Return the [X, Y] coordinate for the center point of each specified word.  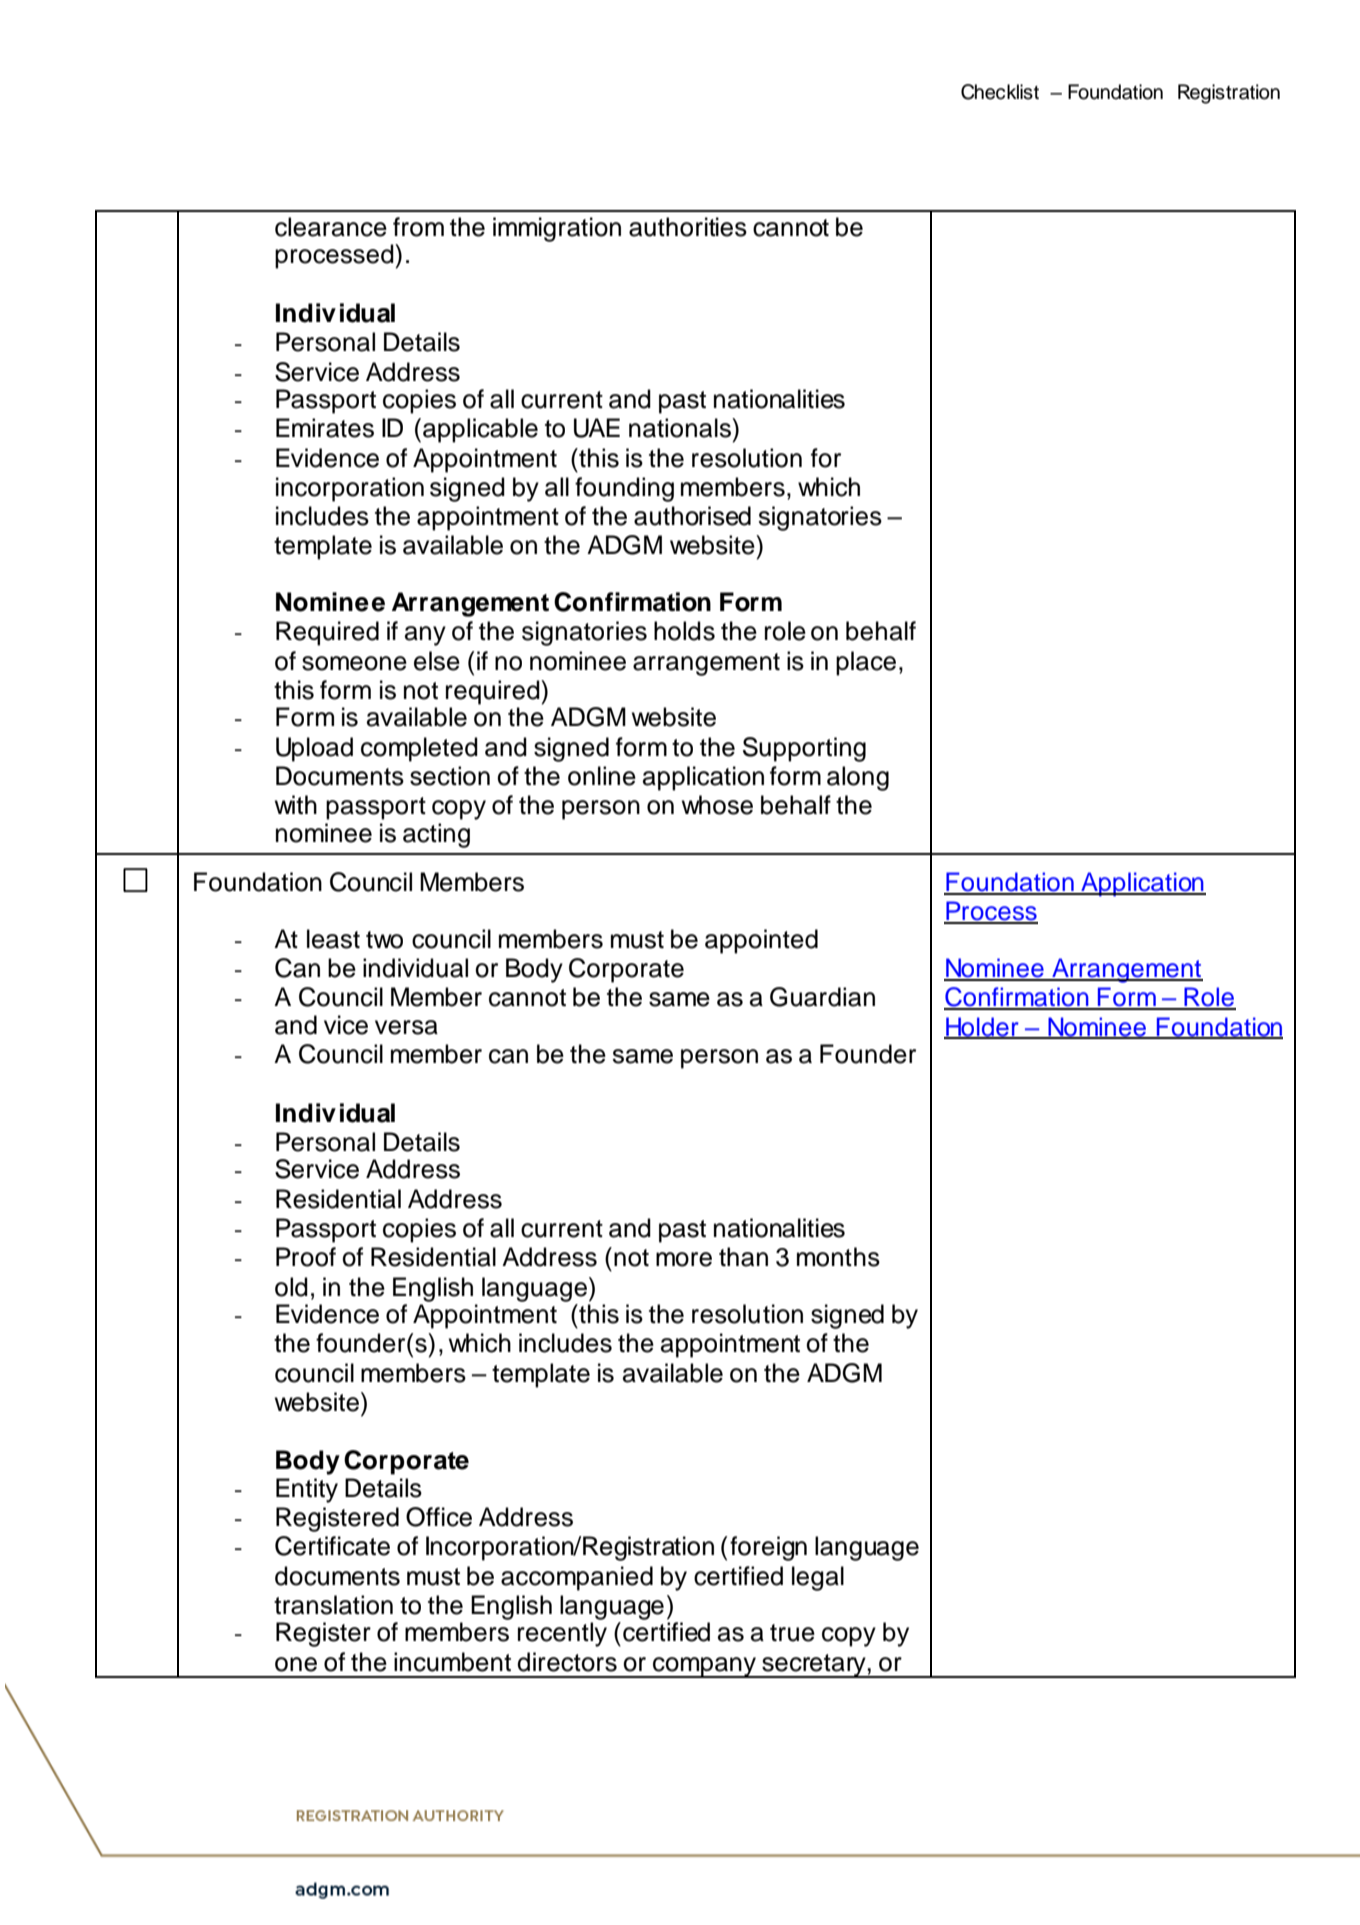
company [705, 1667]
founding [624, 489]
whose [717, 805]
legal [818, 1578]
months [838, 1257]
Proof [306, 1257]
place [866, 663]
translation [333, 1605]
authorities [688, 227]
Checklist [1000, 92]
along [858, 778]
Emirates [325, 428]
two [384, 940]
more [684, 1259]
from [418, 227]
